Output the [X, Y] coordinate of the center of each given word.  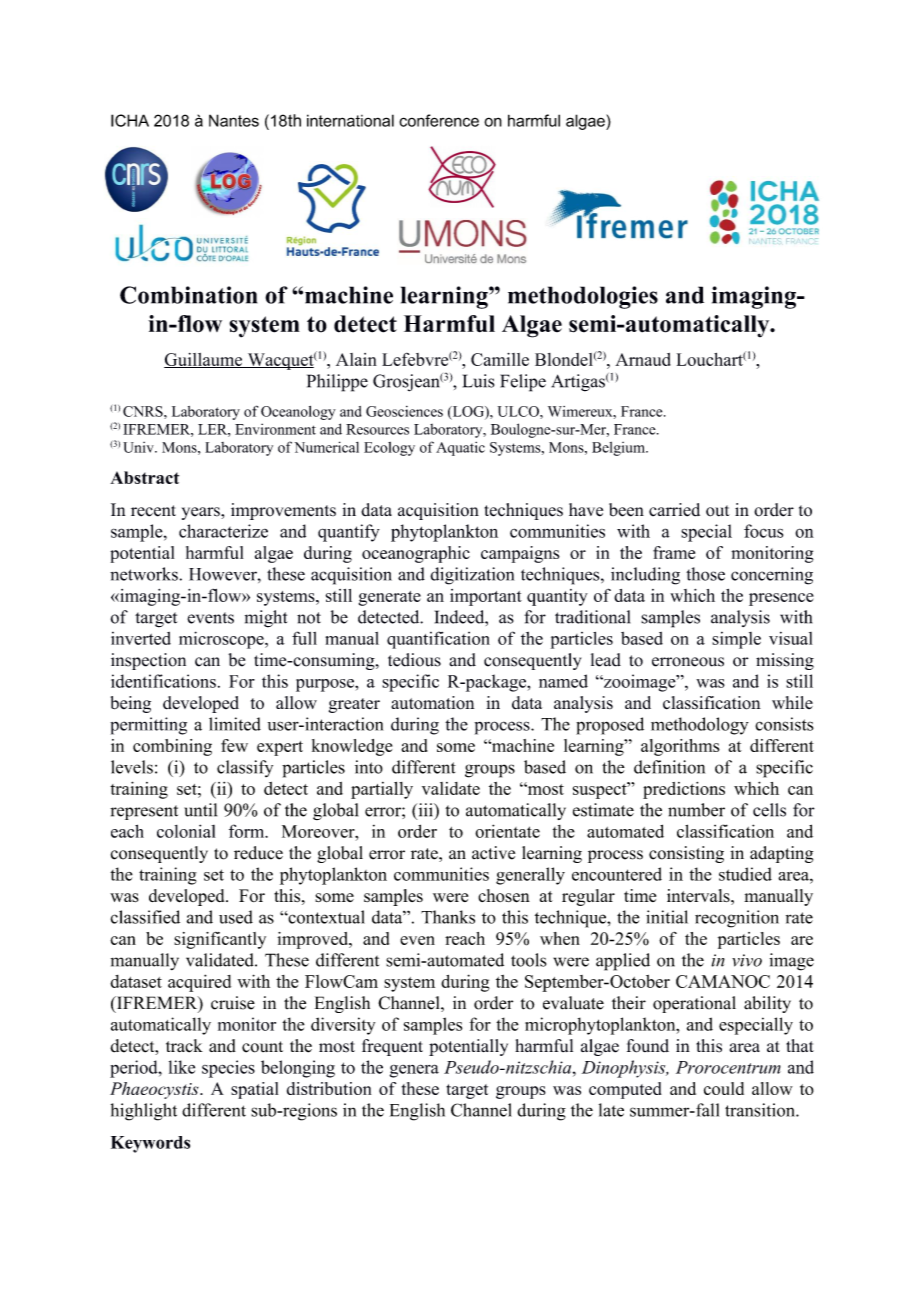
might [266, 619]
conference [439, 120]
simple [736, 640]
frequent [392, 1047]
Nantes [234, 120]
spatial [254, 1090]
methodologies [583, 297]
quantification [438, 640]
